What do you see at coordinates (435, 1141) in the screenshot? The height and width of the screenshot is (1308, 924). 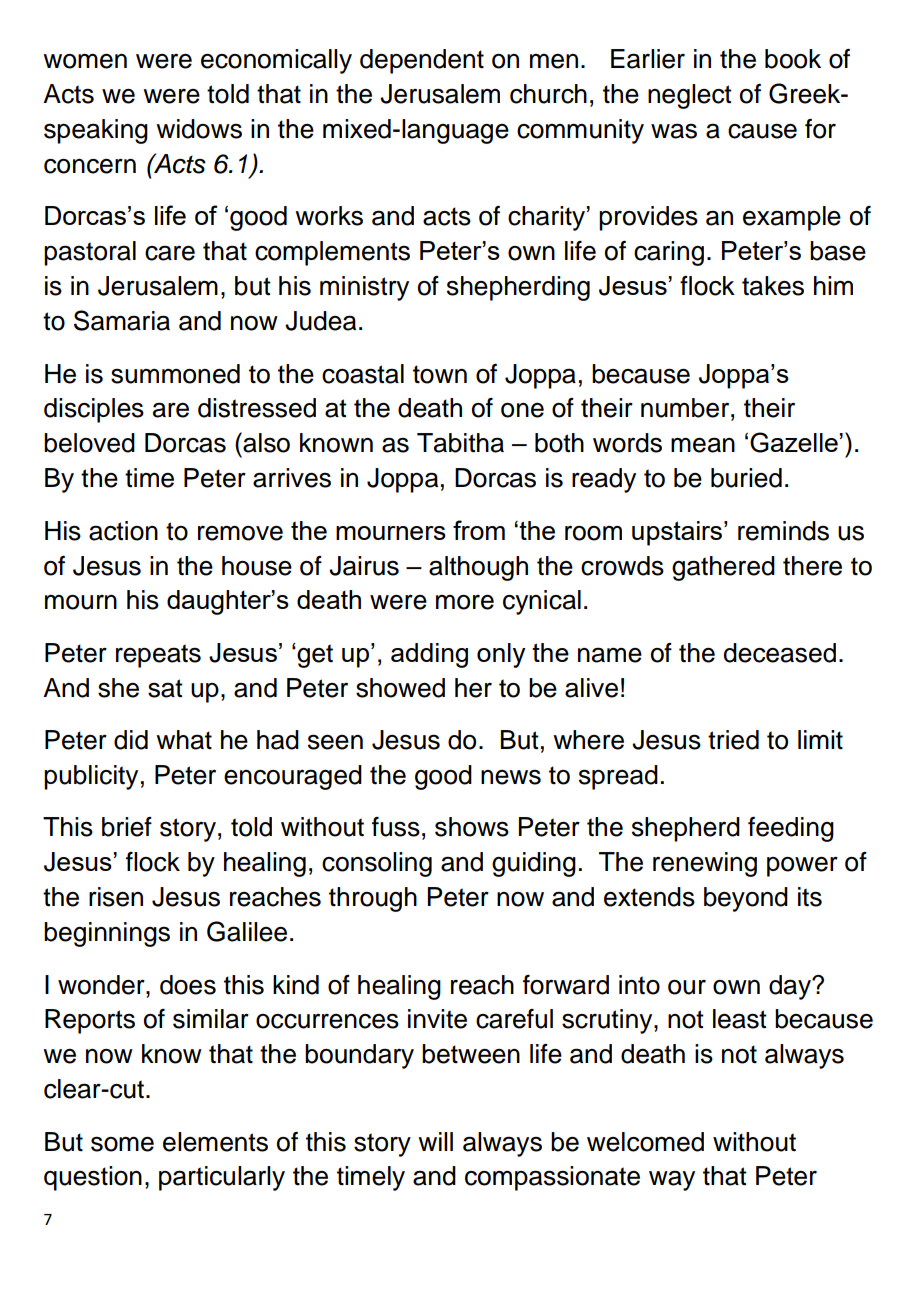 I see `will` at bounding box center [435, 1141].
